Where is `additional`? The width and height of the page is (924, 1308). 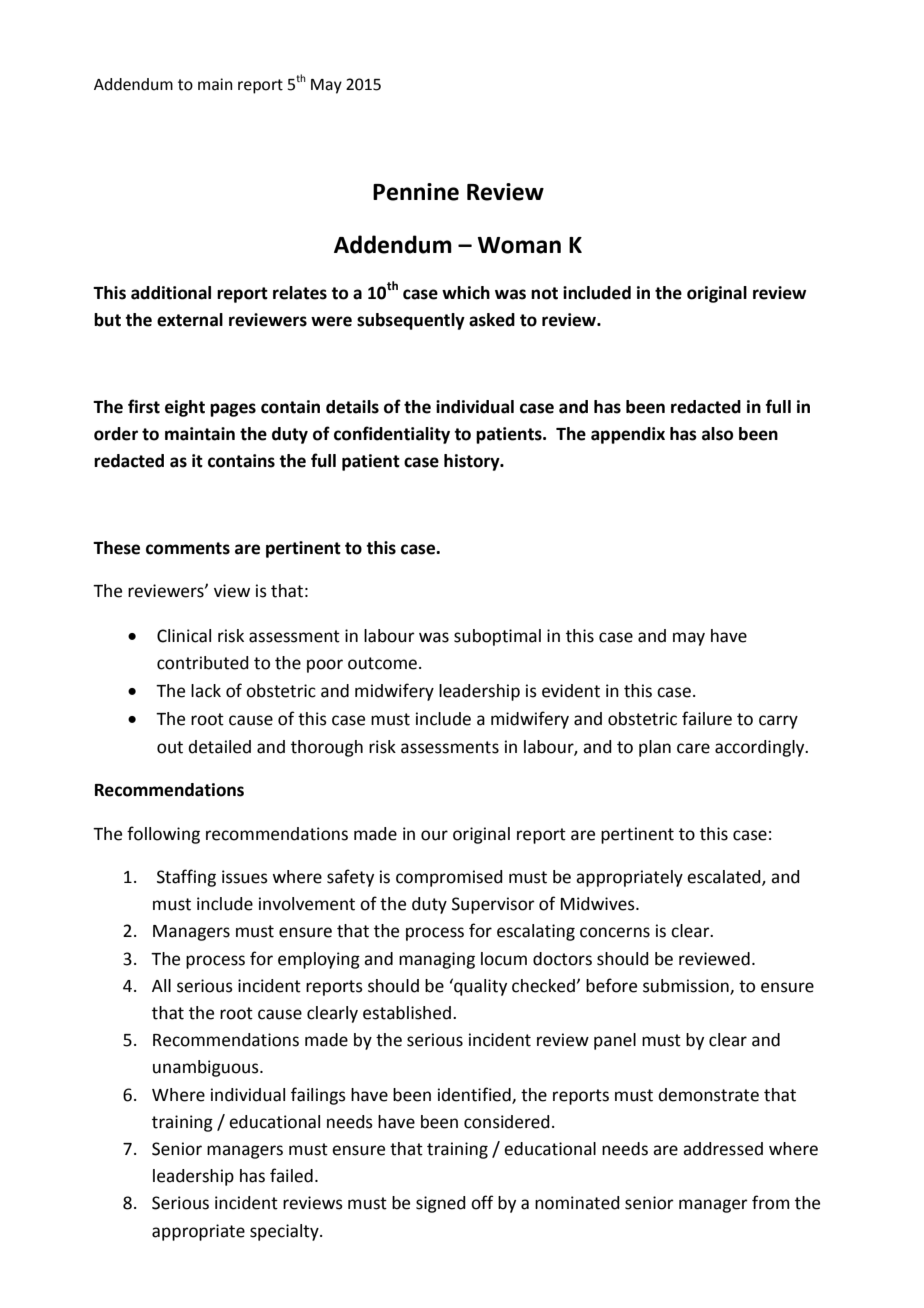 additional is located at coordinates (171, 293).
